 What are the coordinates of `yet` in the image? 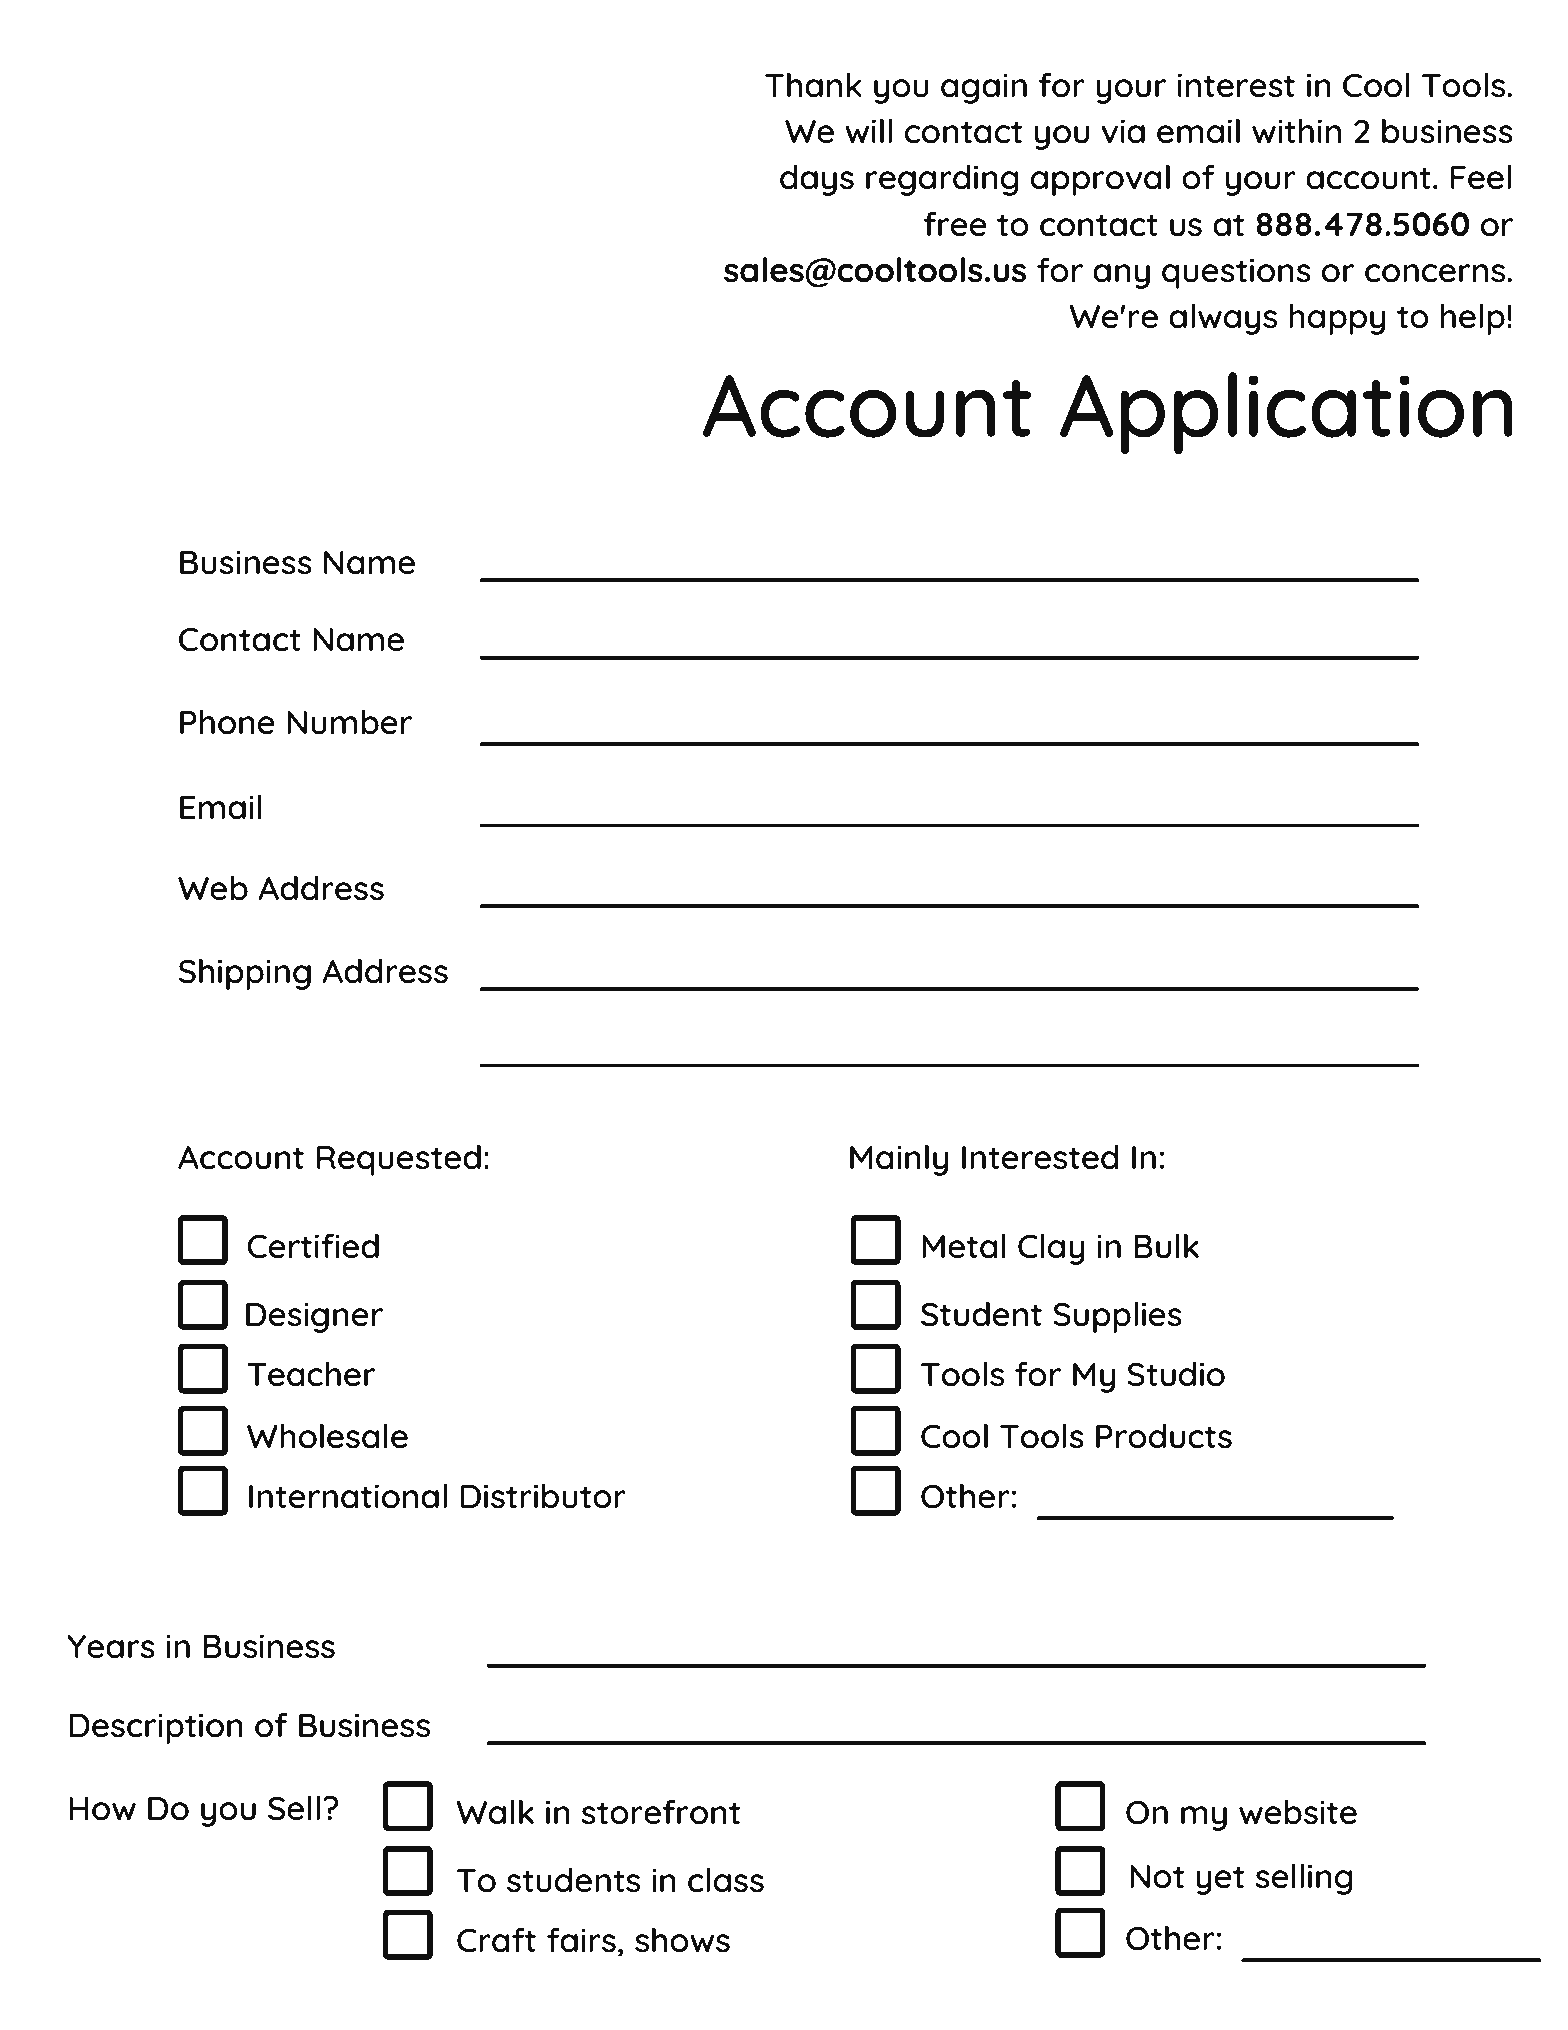 It's located at (1220, 1880).
